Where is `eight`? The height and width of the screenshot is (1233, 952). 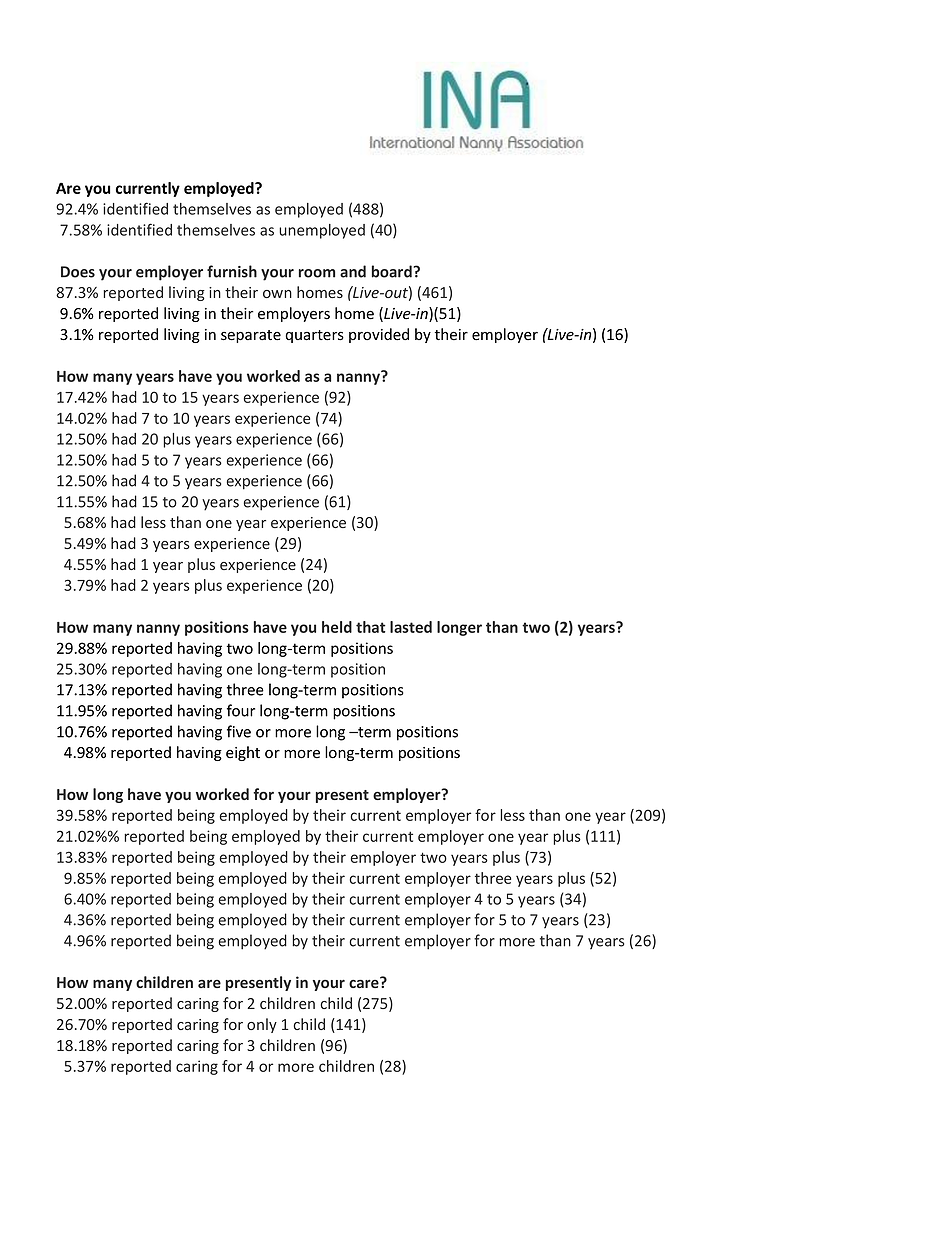 eight is located at coordinates (243, 753).
